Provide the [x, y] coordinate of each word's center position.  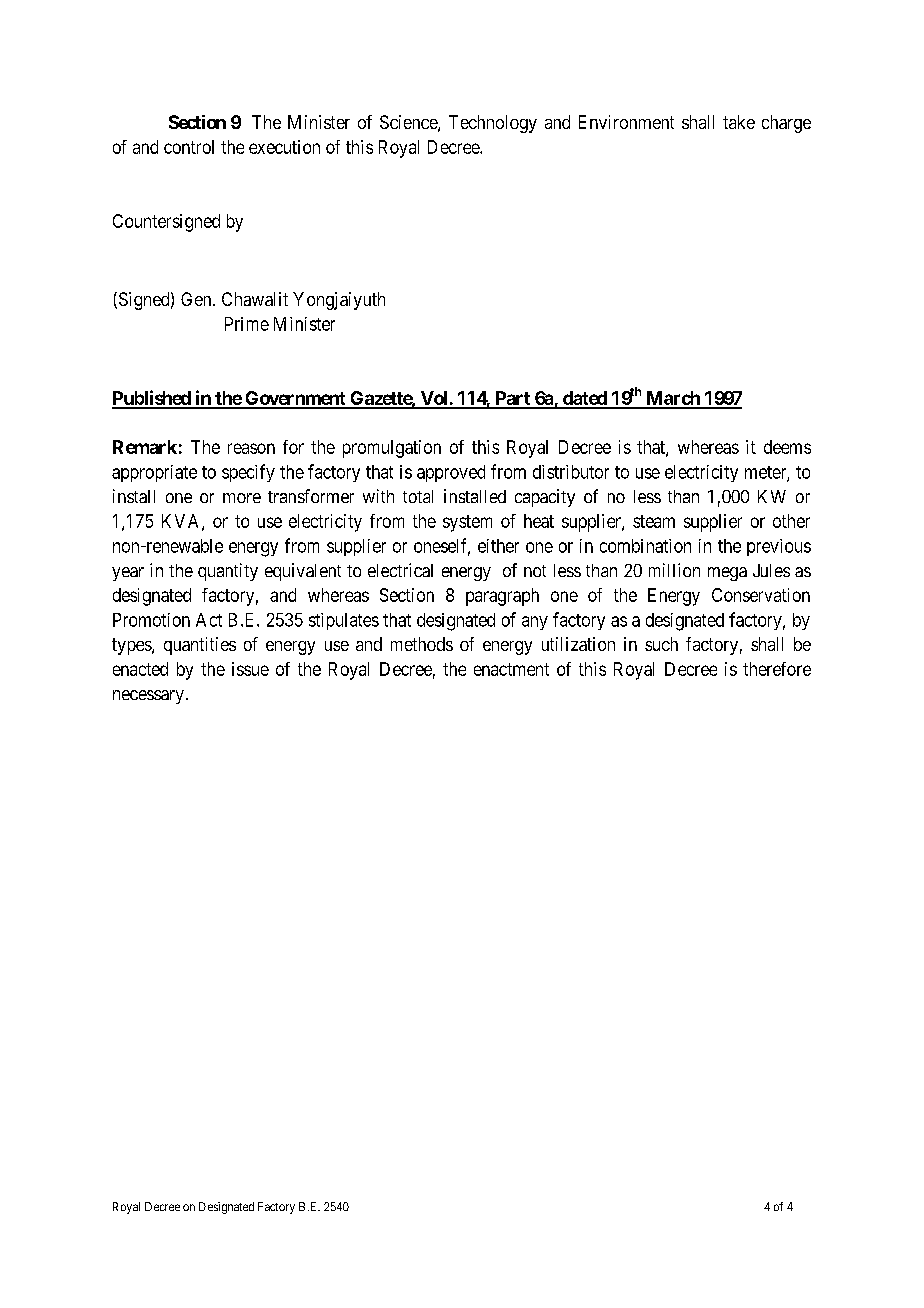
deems [787, 447]
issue [250, 669]
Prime [247, 324]
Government [295, 399]
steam [654, 521]
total [418, 496]
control [189, 147]
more [242, 498]
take [739, 122]
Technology [493, 124]
